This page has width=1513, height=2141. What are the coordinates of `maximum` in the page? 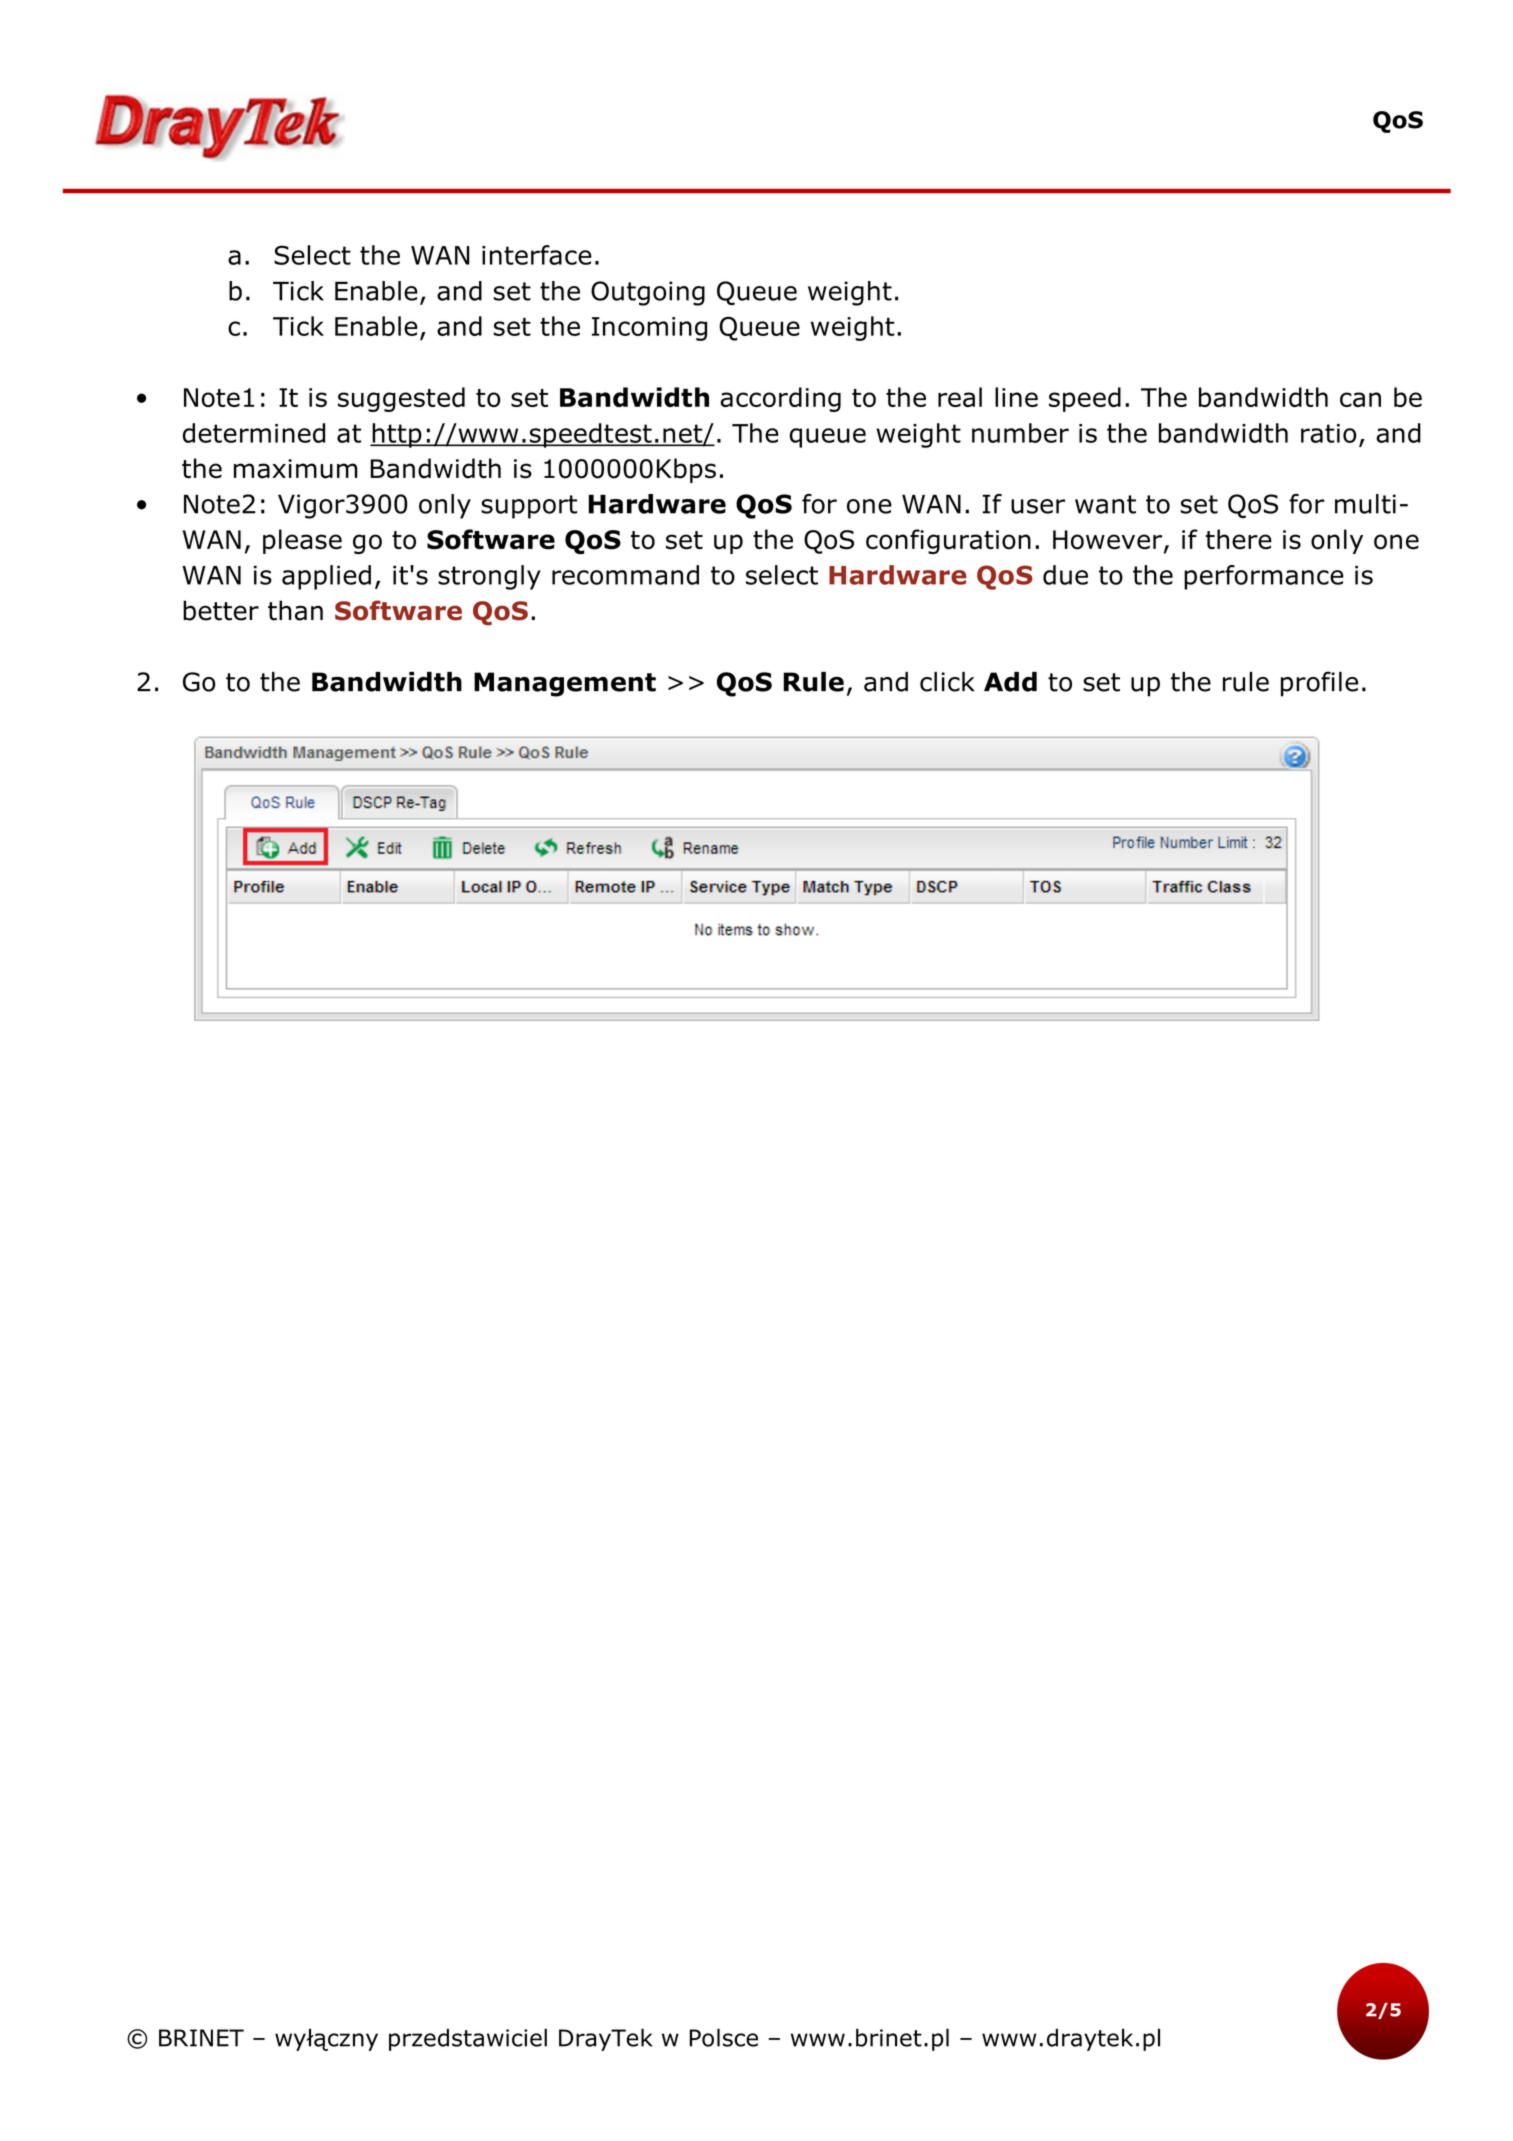 It's located at (296, 469).
